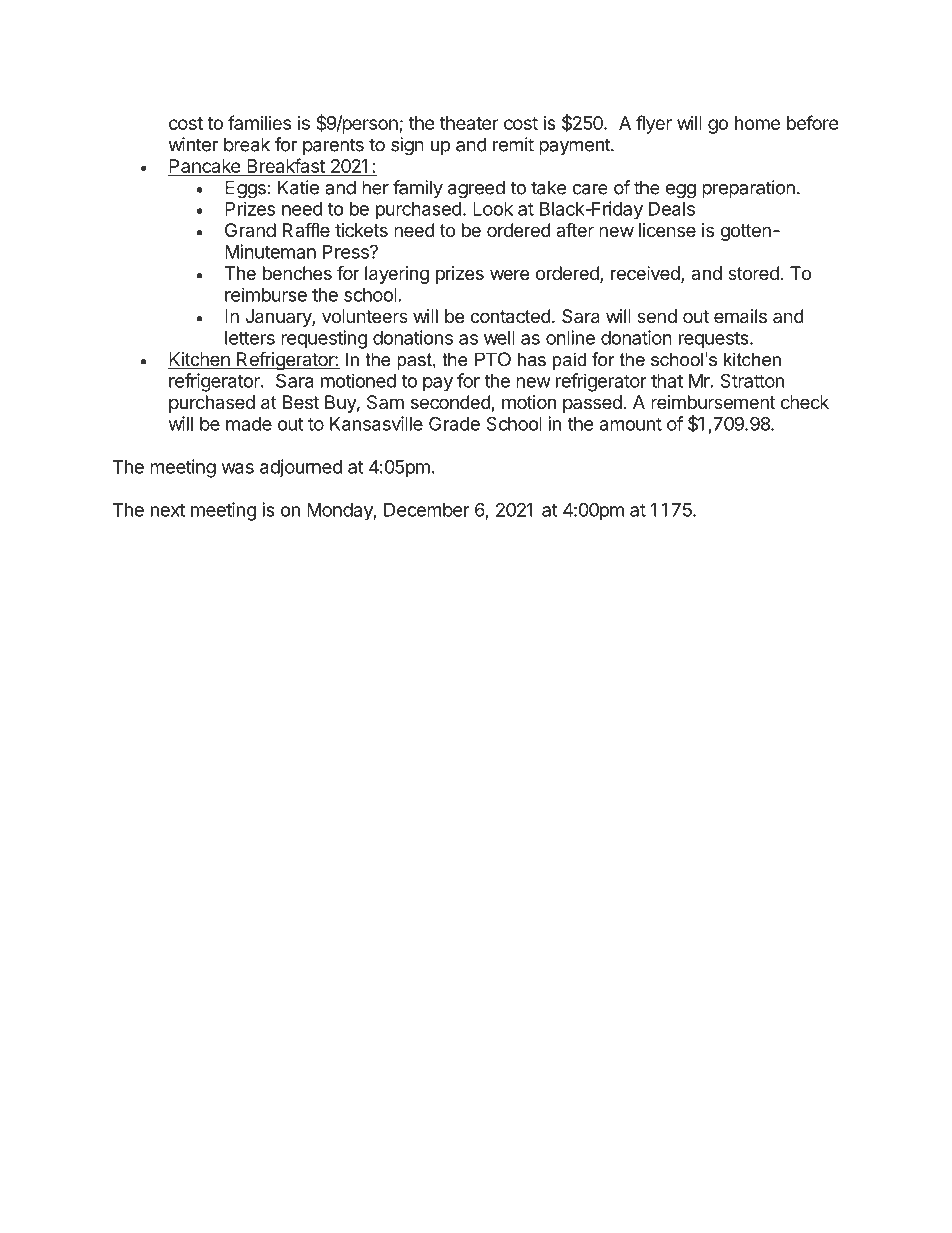 The height and width of the image is (1233, 952). I want to click on families, so click(259, 122).
